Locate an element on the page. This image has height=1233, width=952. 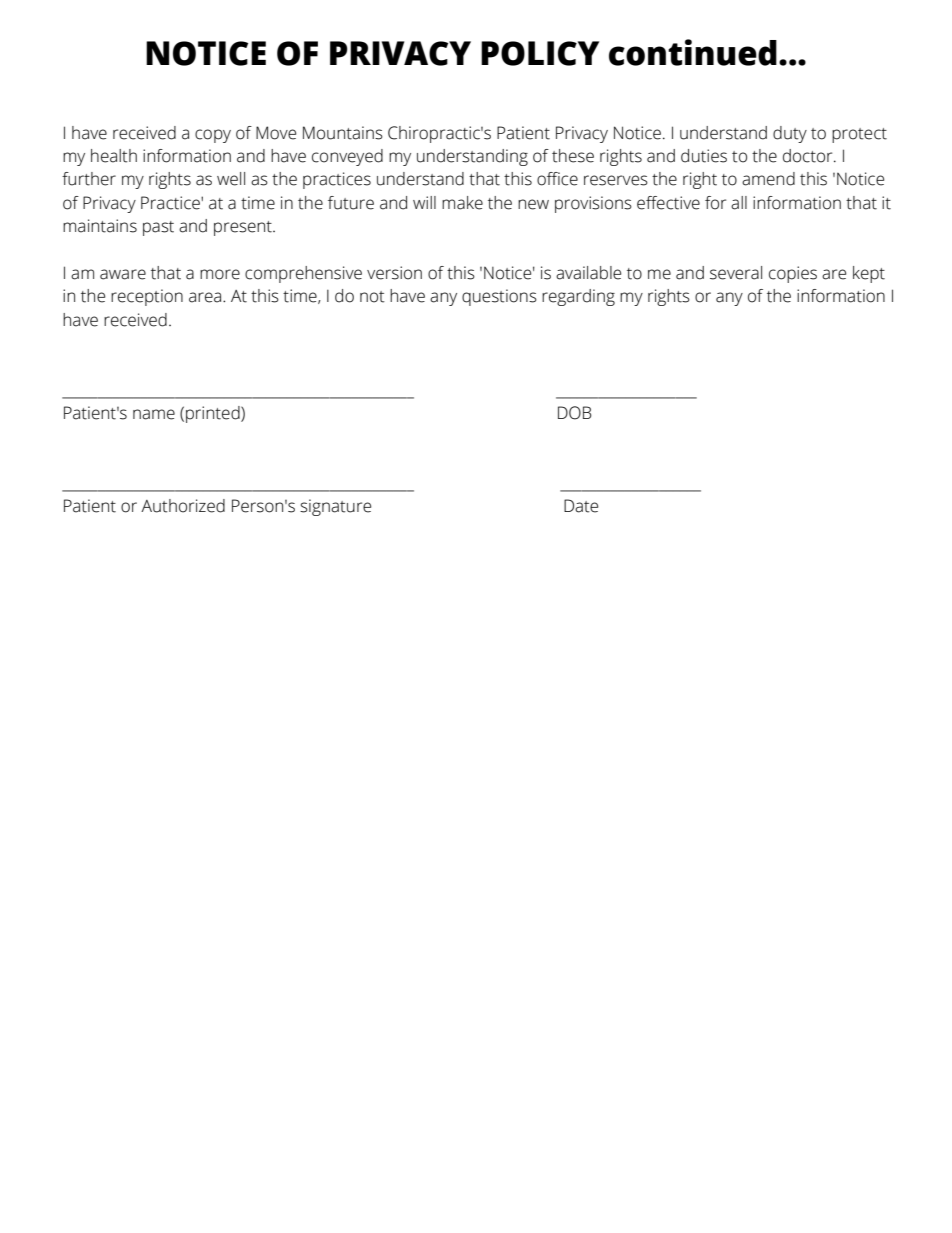
copy is located at coordinates (213, 136).
